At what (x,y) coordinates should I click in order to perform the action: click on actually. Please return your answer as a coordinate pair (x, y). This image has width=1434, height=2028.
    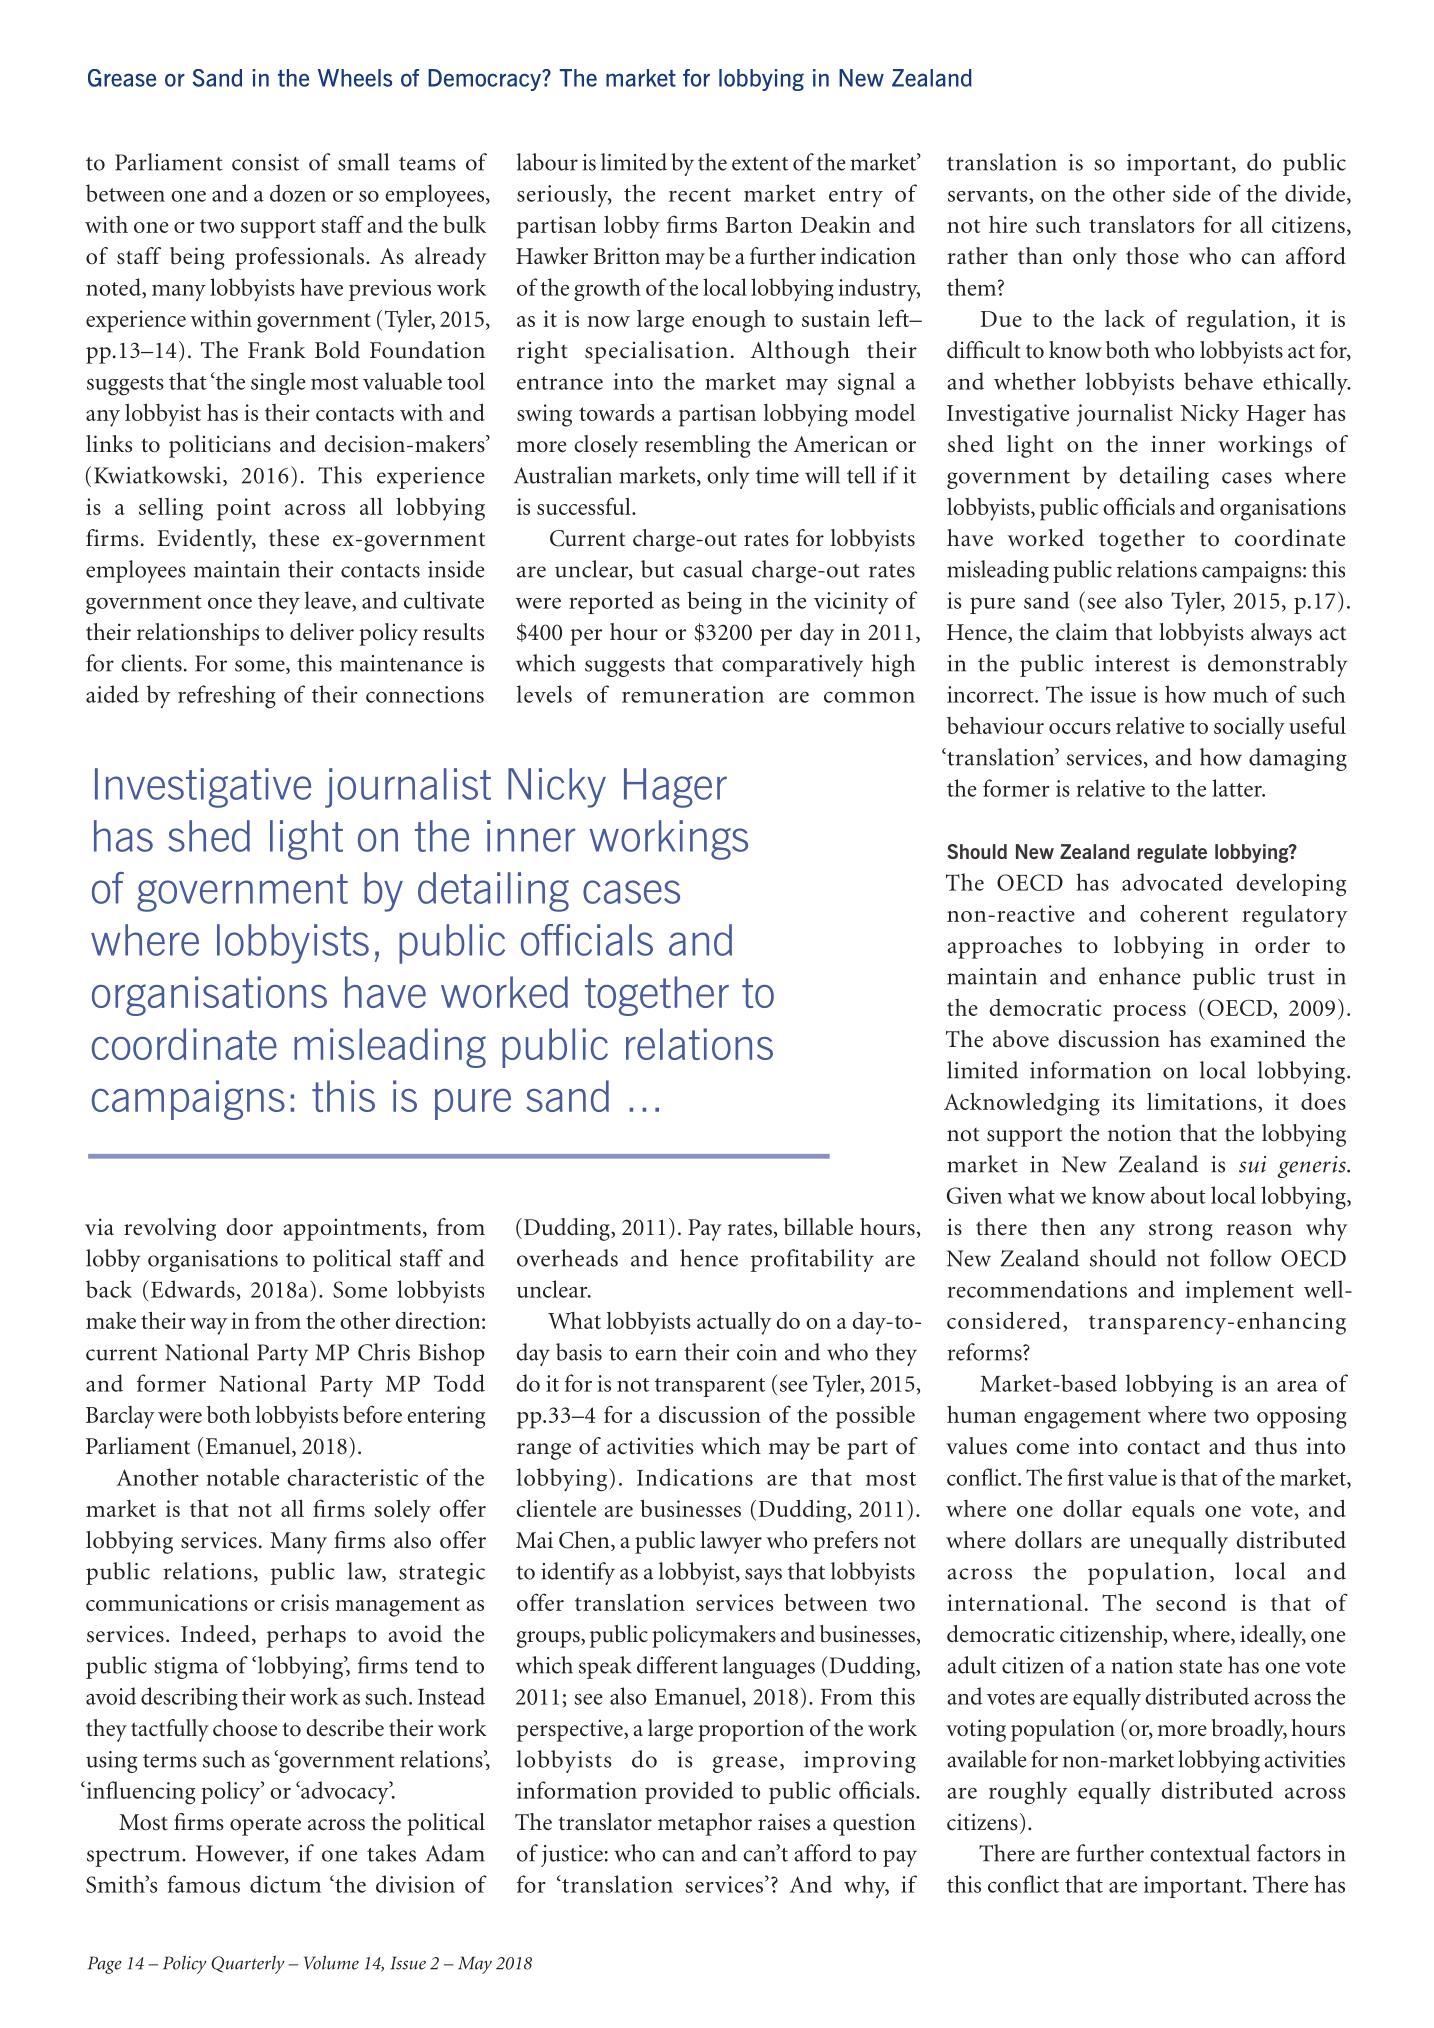
    Looking at the image, I should click on (734, 1323).
